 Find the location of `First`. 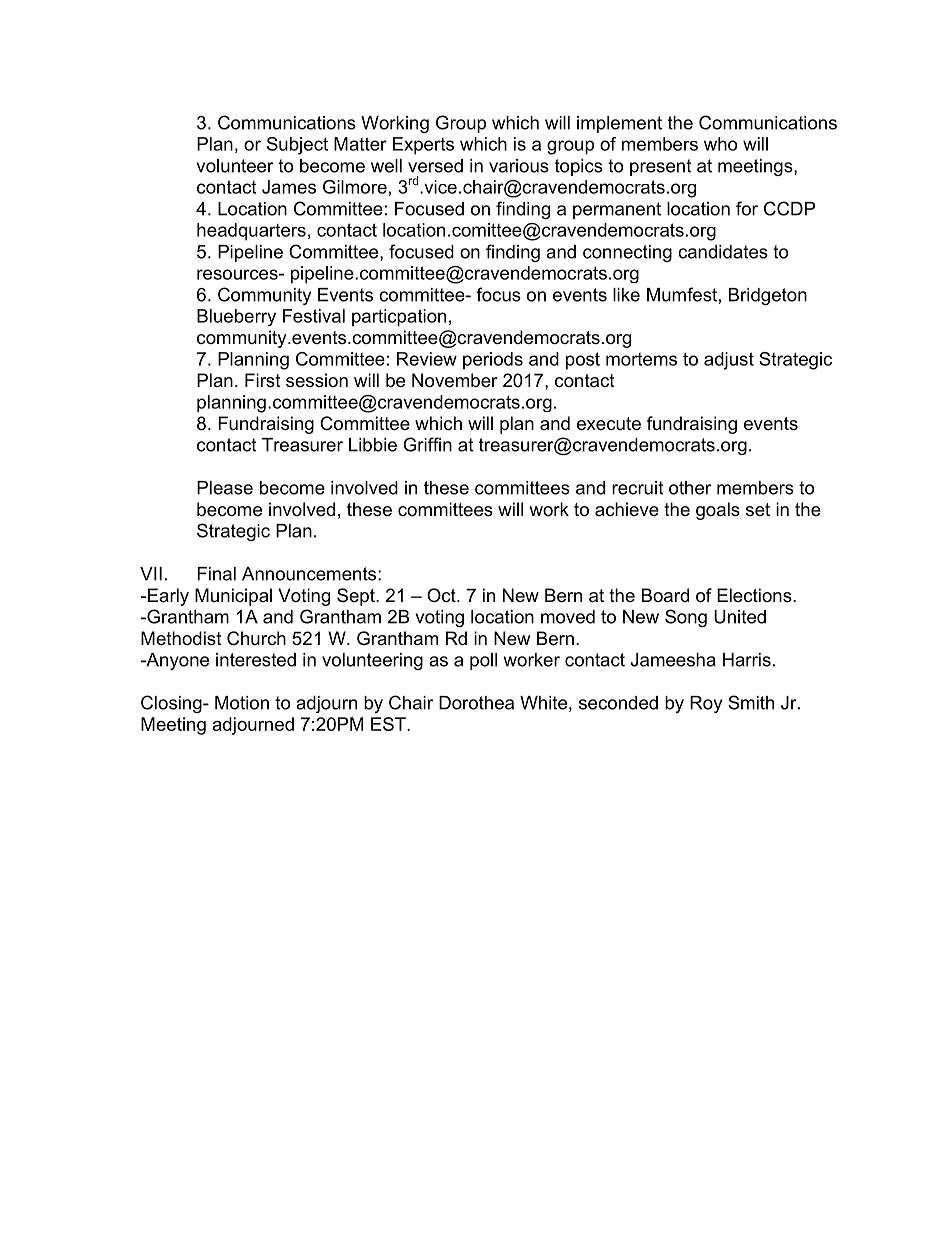

First is located at coordinates (263, 380).
